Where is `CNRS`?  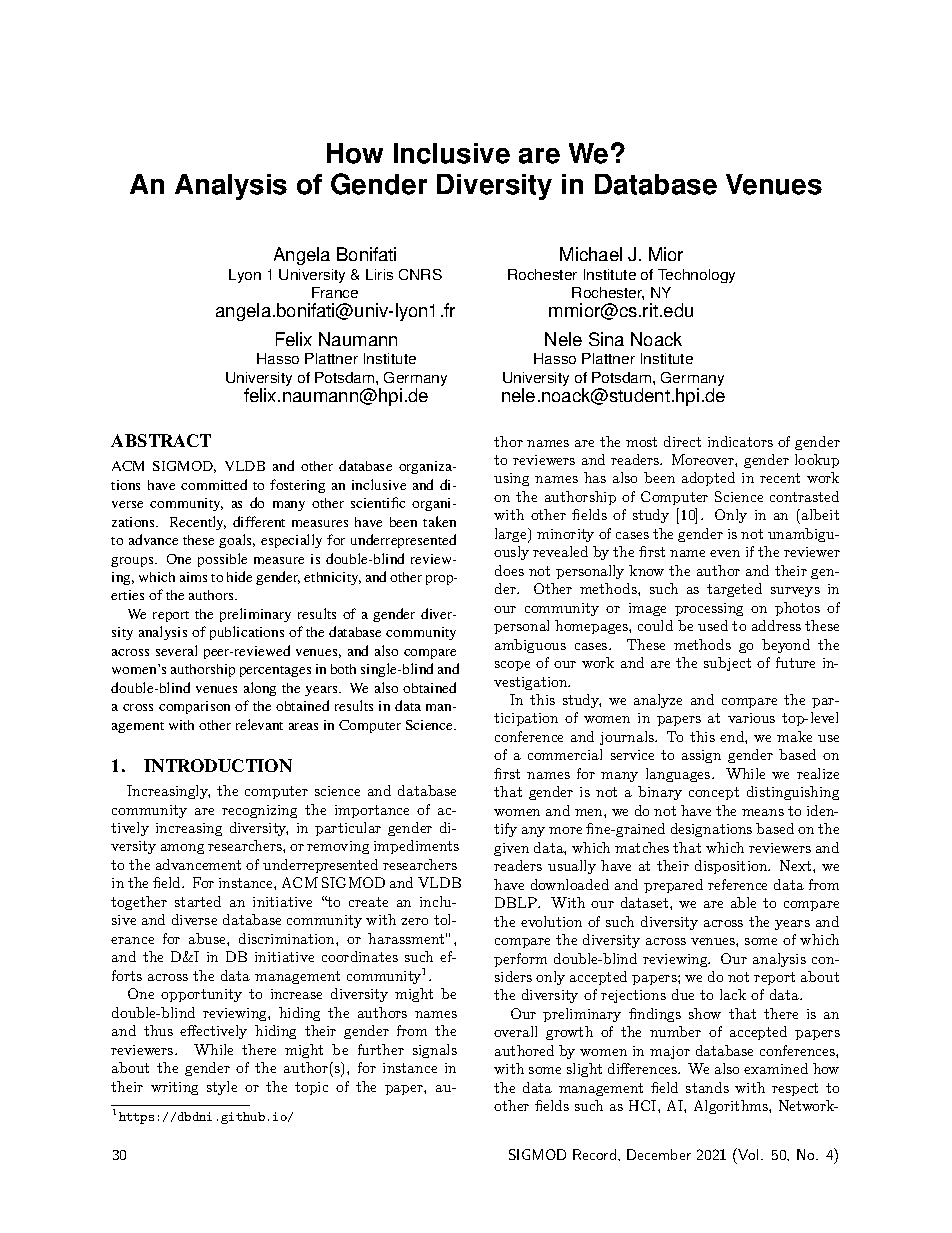
CNRS is located at coordinates (420, 274).
